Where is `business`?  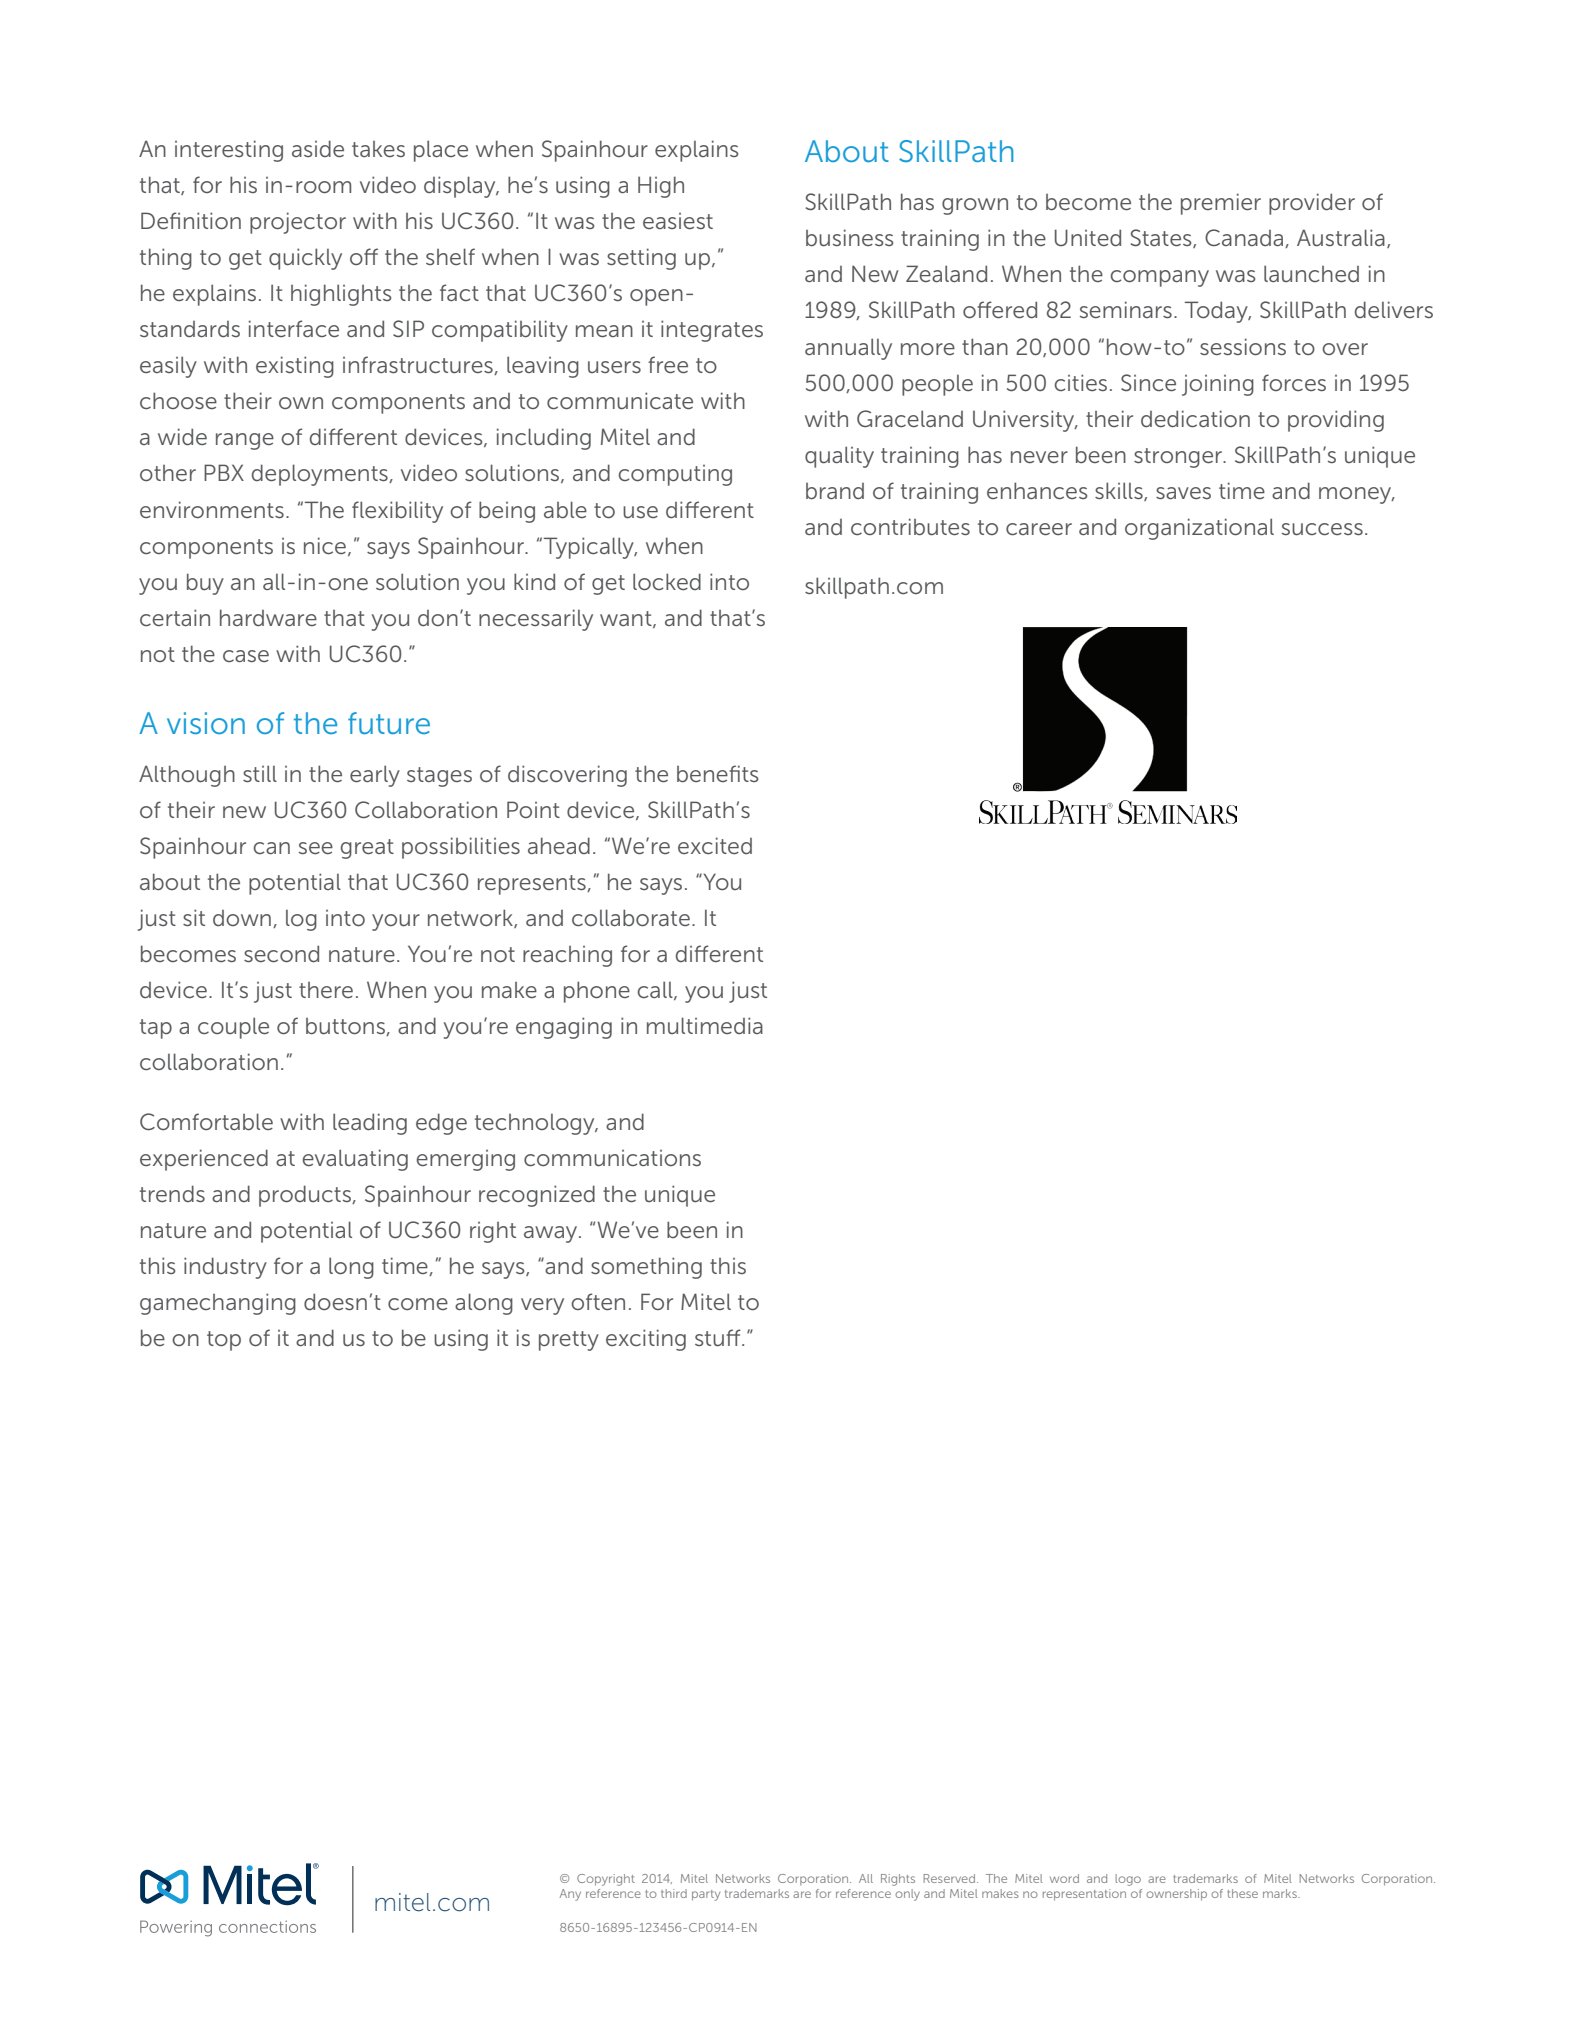 business is located at coordinates (849, 238).
